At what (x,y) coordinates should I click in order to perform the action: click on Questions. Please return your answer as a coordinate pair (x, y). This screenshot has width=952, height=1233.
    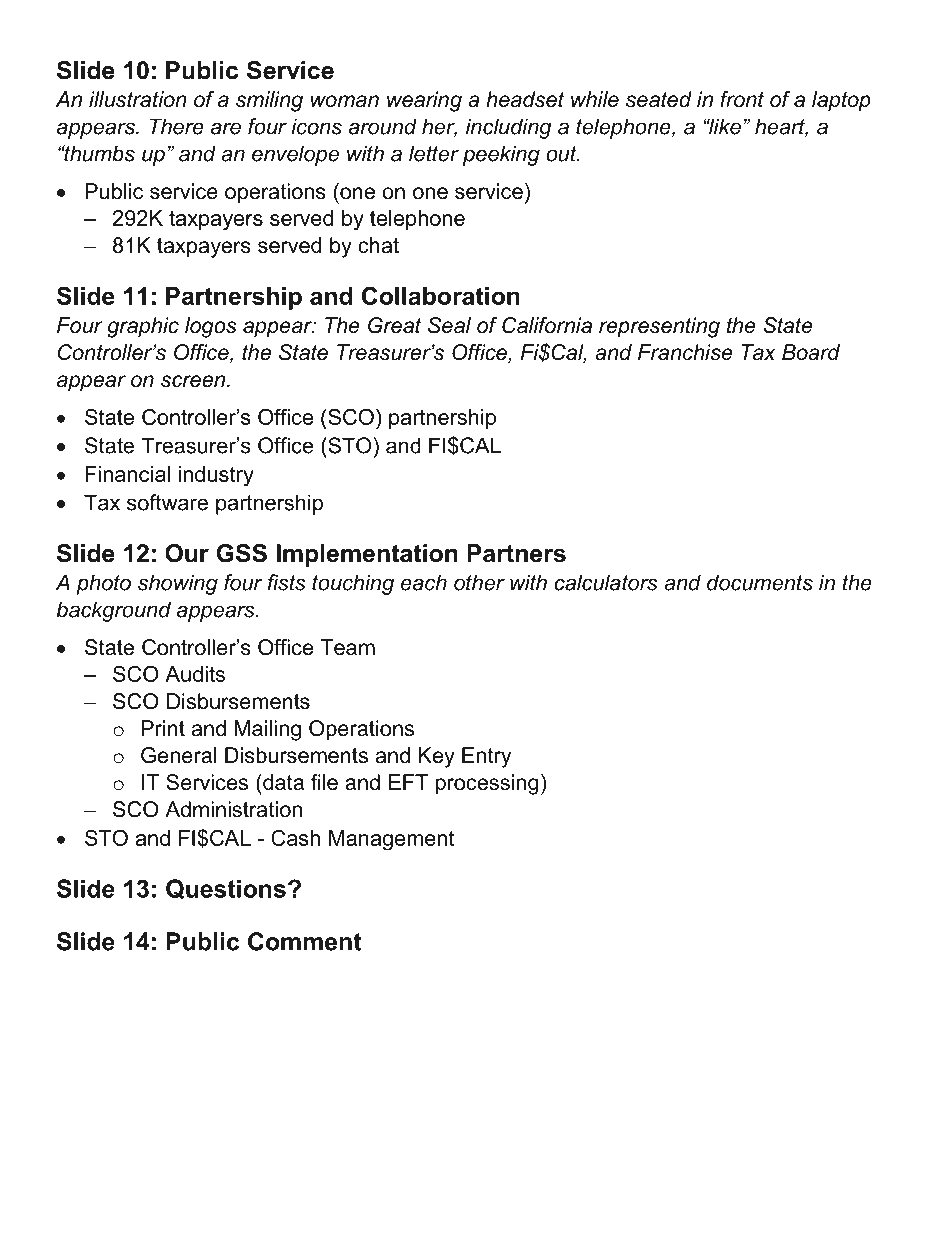
    Looking at the image, I should click on (226, 889).
